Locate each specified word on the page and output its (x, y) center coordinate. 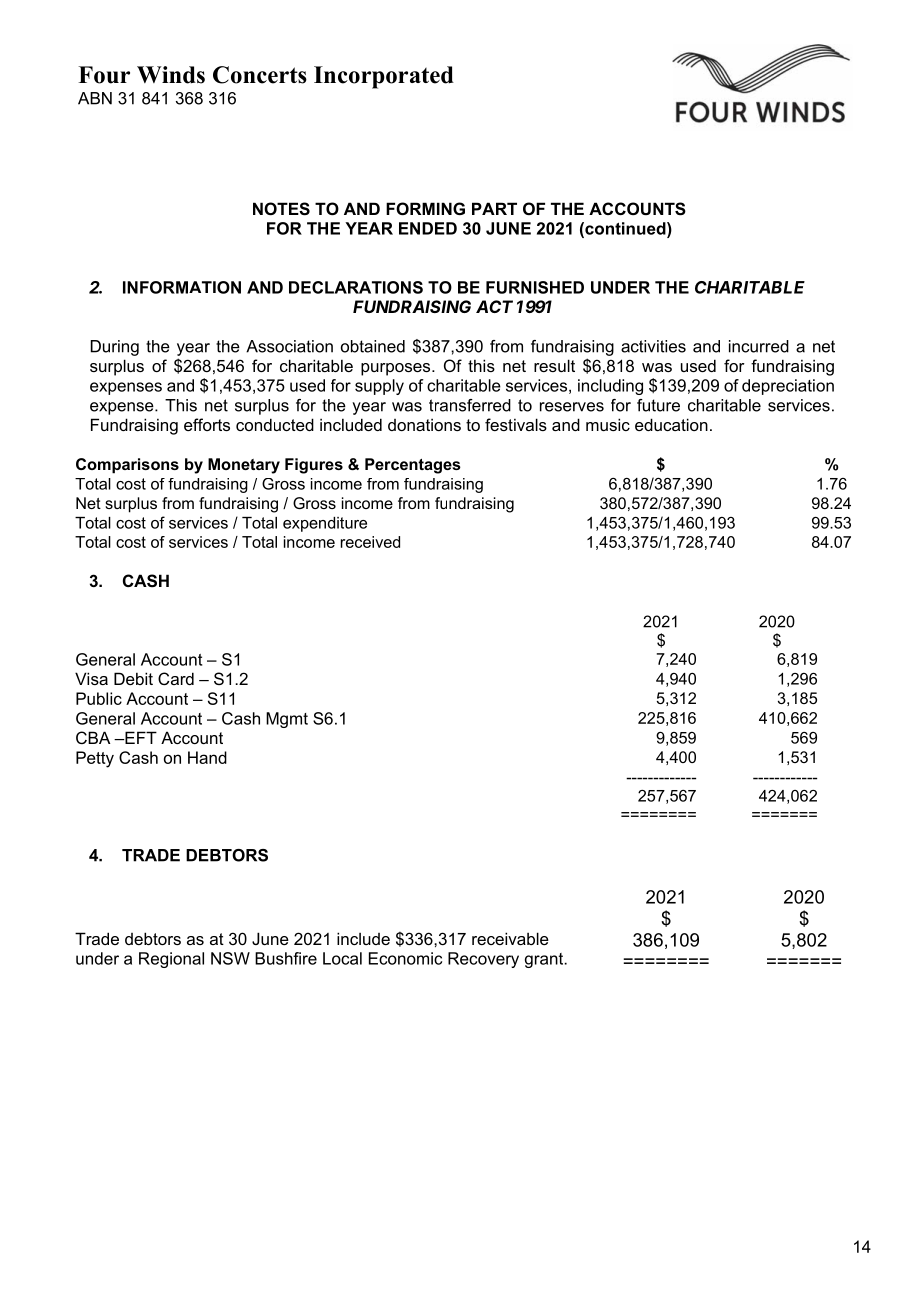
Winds (171, 75)
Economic (405, 958)
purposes (397, 369)
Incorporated (384, 77)
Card (176, 678)
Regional (171, 960)
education (671, 424)
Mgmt (287, 720)
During (115, 348)
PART (494, 208)
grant (545, 960)
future (658, 405)
